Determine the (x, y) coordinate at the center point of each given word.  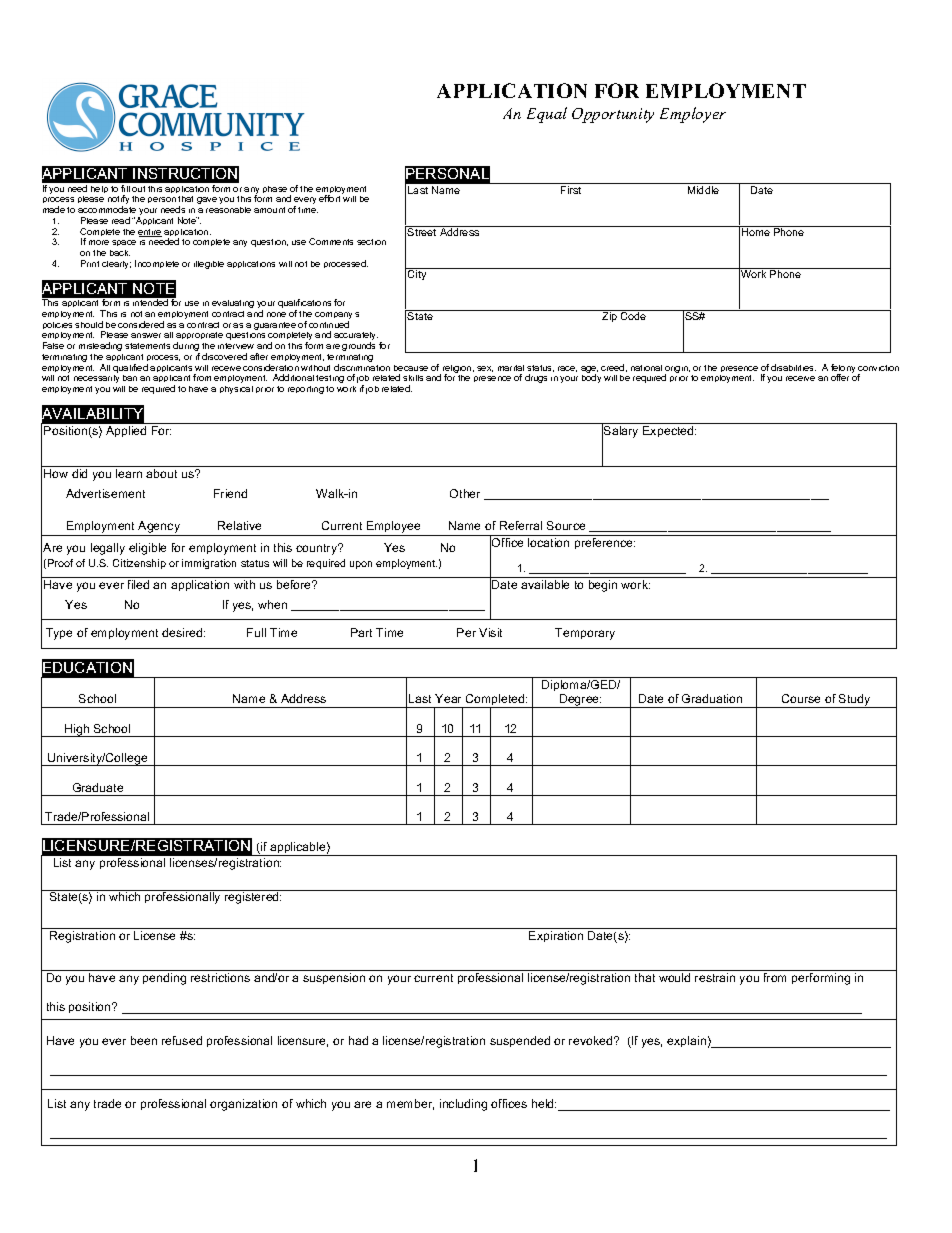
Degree (580, 701)
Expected (669, 431)
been (144, 1040)
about (161, 473)
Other (465, 493)
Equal (547, 115)
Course (801, 698)
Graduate (98, 787)
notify (118, 201)
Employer (693, 115)
